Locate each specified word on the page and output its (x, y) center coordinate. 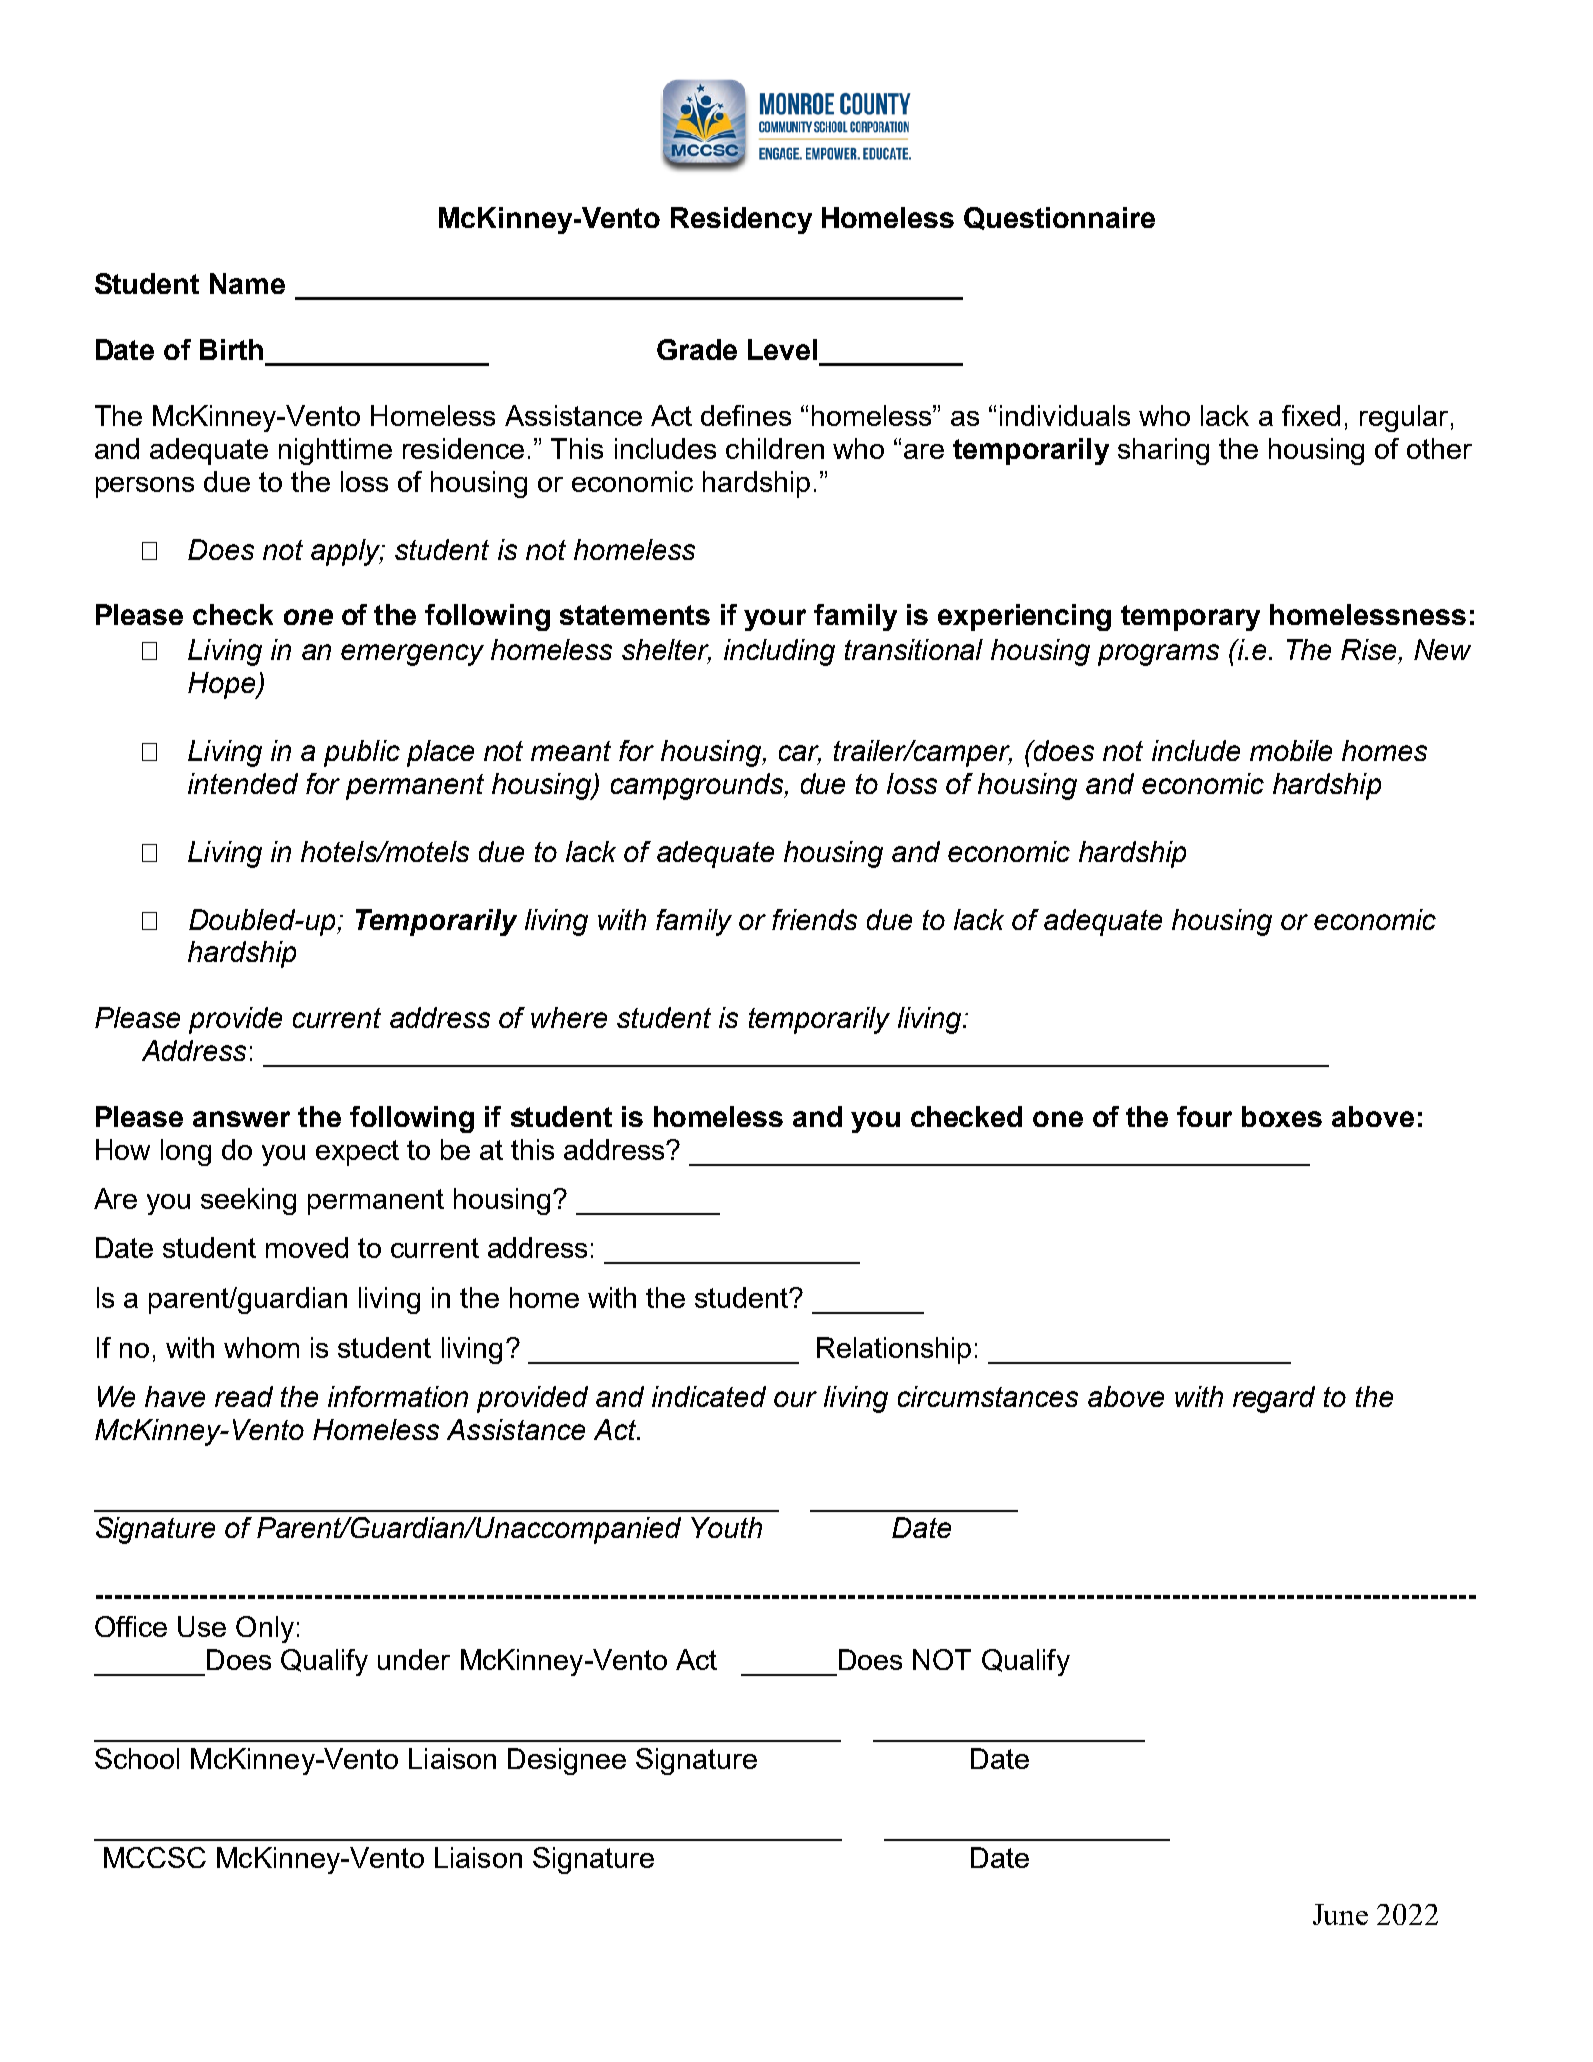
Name (247, 283)
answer (241, 1119)
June (1340, 1914)
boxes (1282, 1116)
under (414, 1659)
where (569, 1017)
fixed (1311, 415)
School (137, 1758)
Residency (741, 220)
